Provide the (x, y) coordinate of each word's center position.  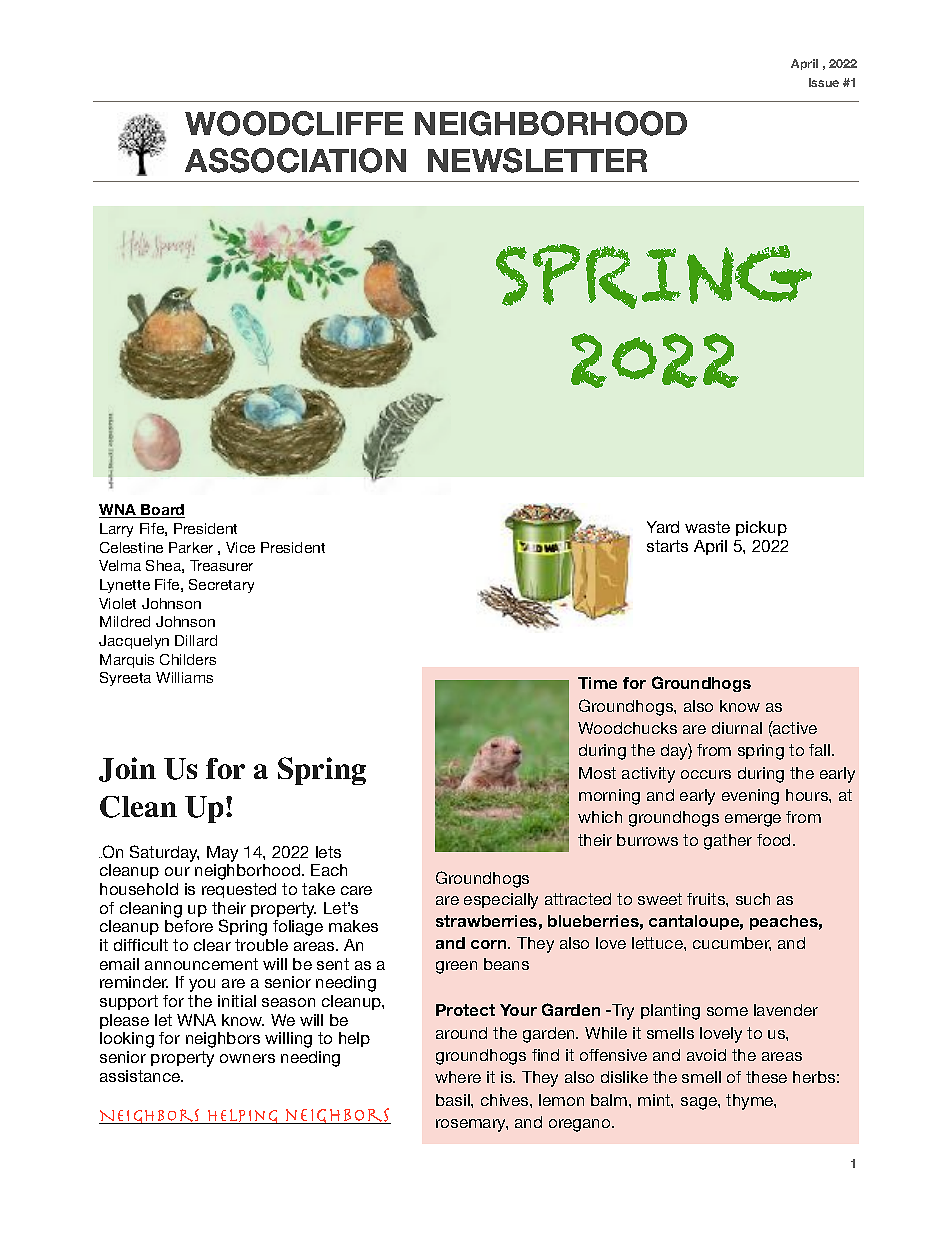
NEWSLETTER (537, 160)
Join (127, 769)
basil (454, 1100)
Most (597, 773)
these (766, 1077)
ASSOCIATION (295, 160)
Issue (824, 82)
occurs (706, 774)
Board (162, 511)
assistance (141, 1076)
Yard (663, 527)
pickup (761, 528)
